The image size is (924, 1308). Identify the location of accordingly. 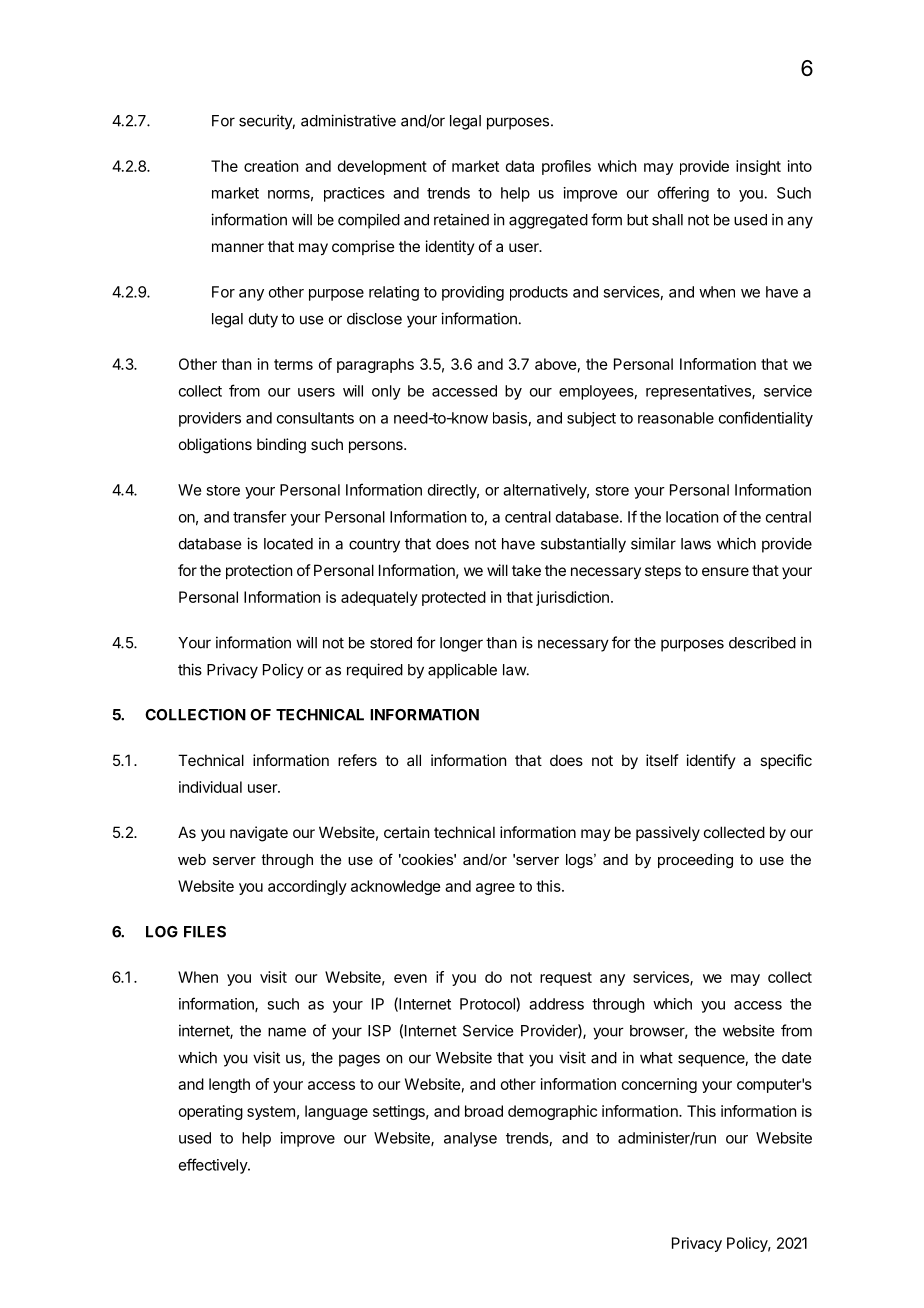
(307, 887).
